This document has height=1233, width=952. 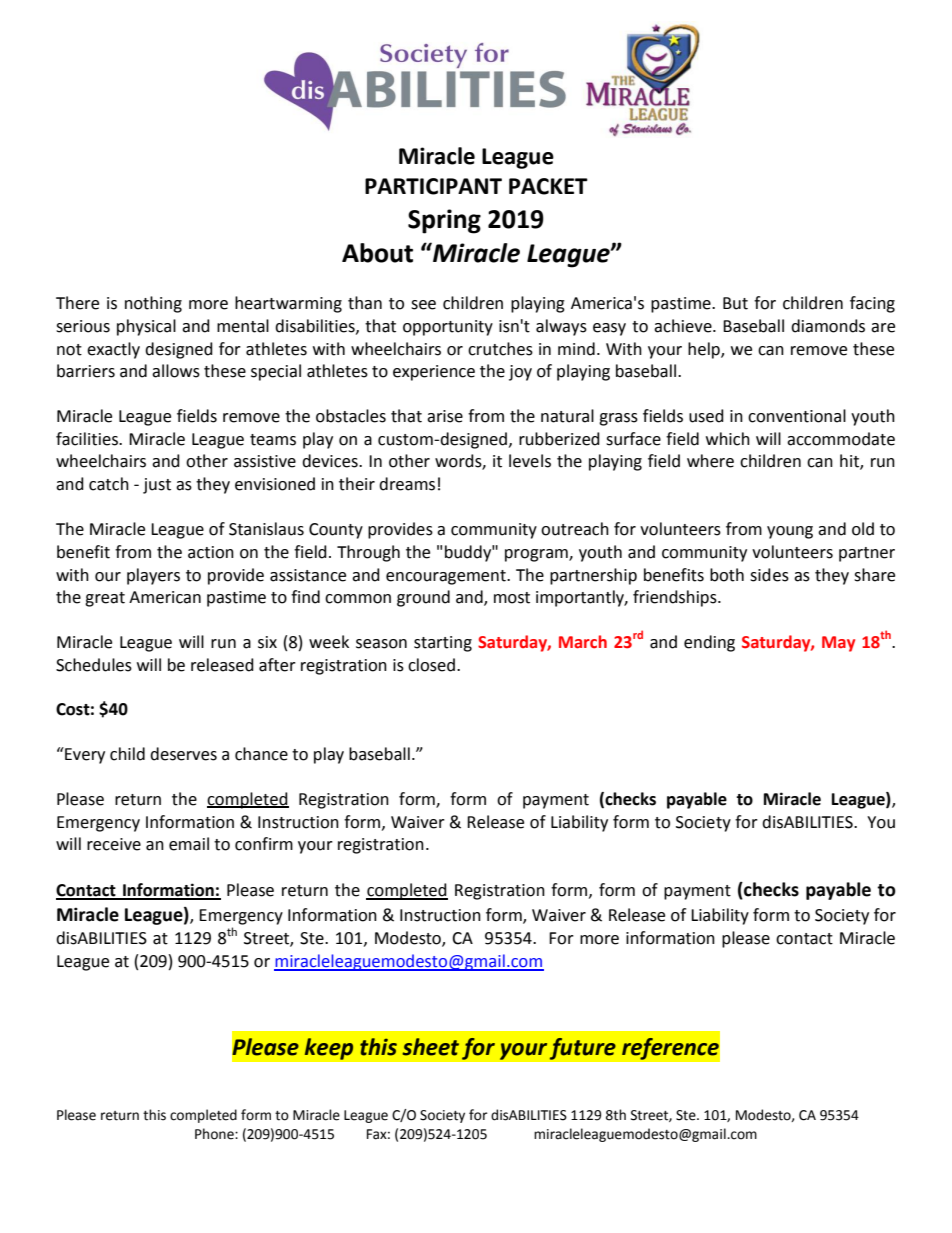 I want to click on May, so click(x=838, y=644).
